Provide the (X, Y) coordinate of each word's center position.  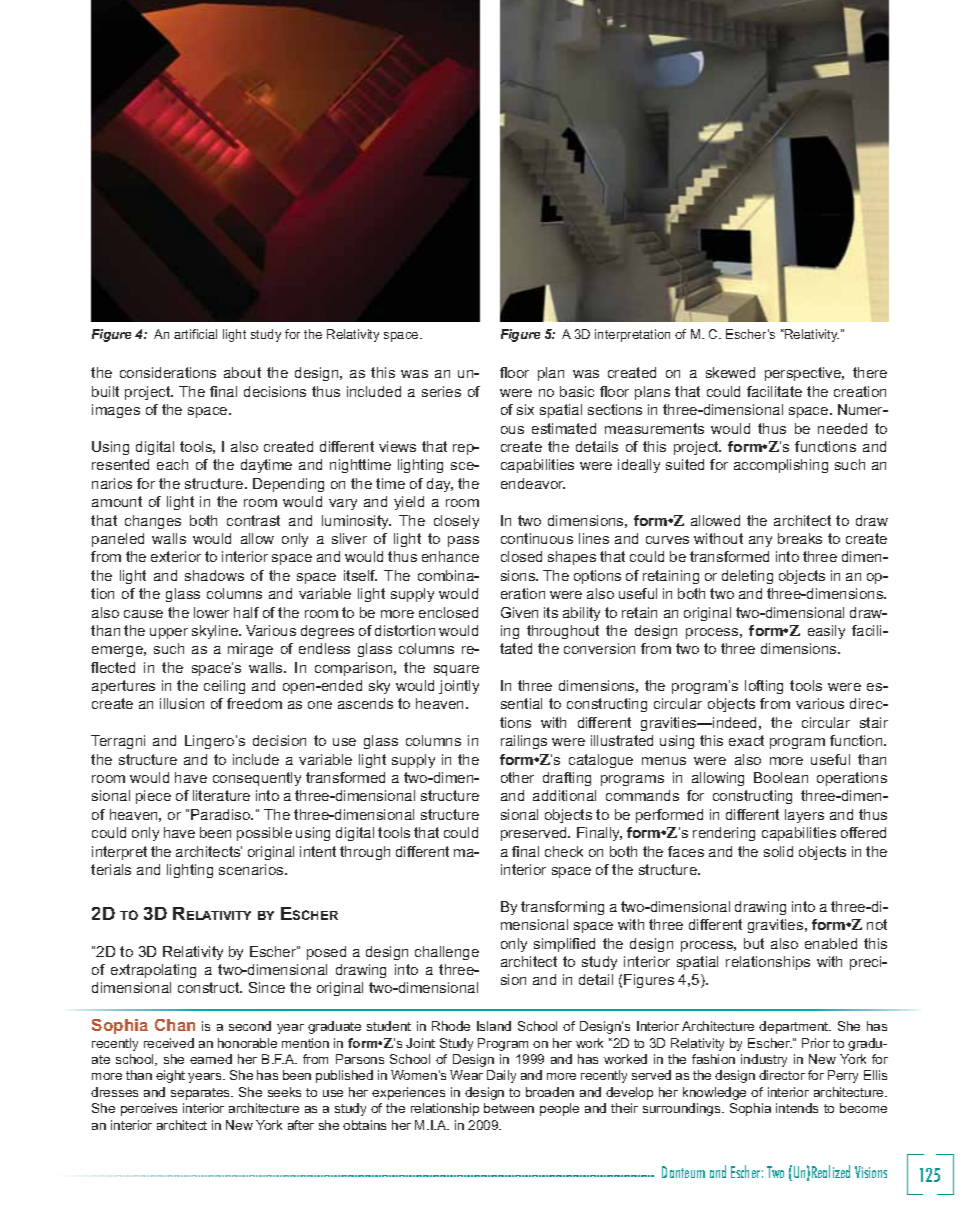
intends (797, 1108)
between (509, 1108)
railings (524, 742)
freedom (254, 703)
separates (201, 1094)
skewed (730, 372)
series (441, 391)
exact (746, 740)
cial (208, 334)
